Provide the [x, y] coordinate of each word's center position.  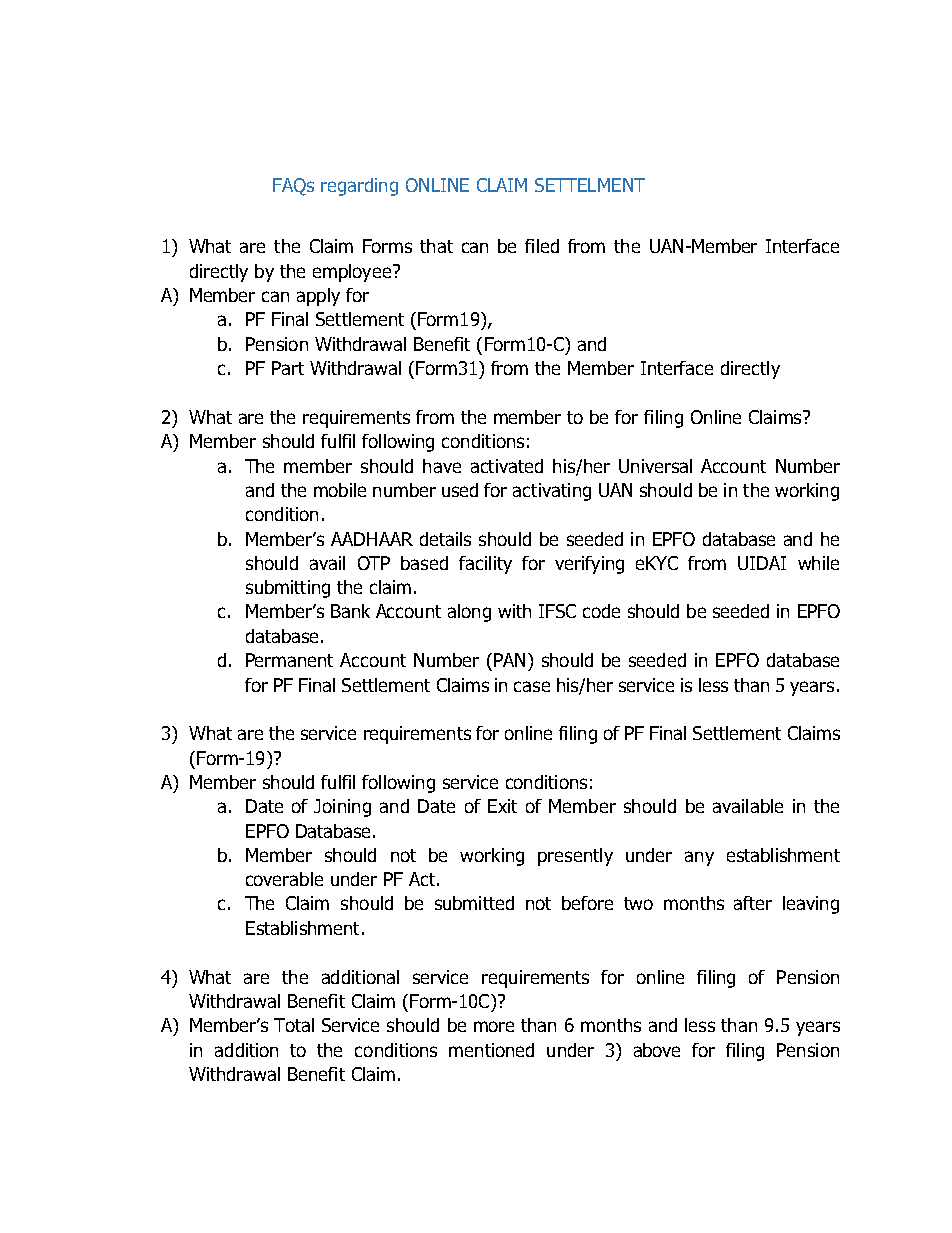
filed [542, 246]
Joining [342, 808]
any [699, 858]
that [436, 246]
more [494, 1026]
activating [552, 492]
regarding [359, 187]
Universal [655, 466]
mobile [340, 490]
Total [294, 1025]
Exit [502, 806]
